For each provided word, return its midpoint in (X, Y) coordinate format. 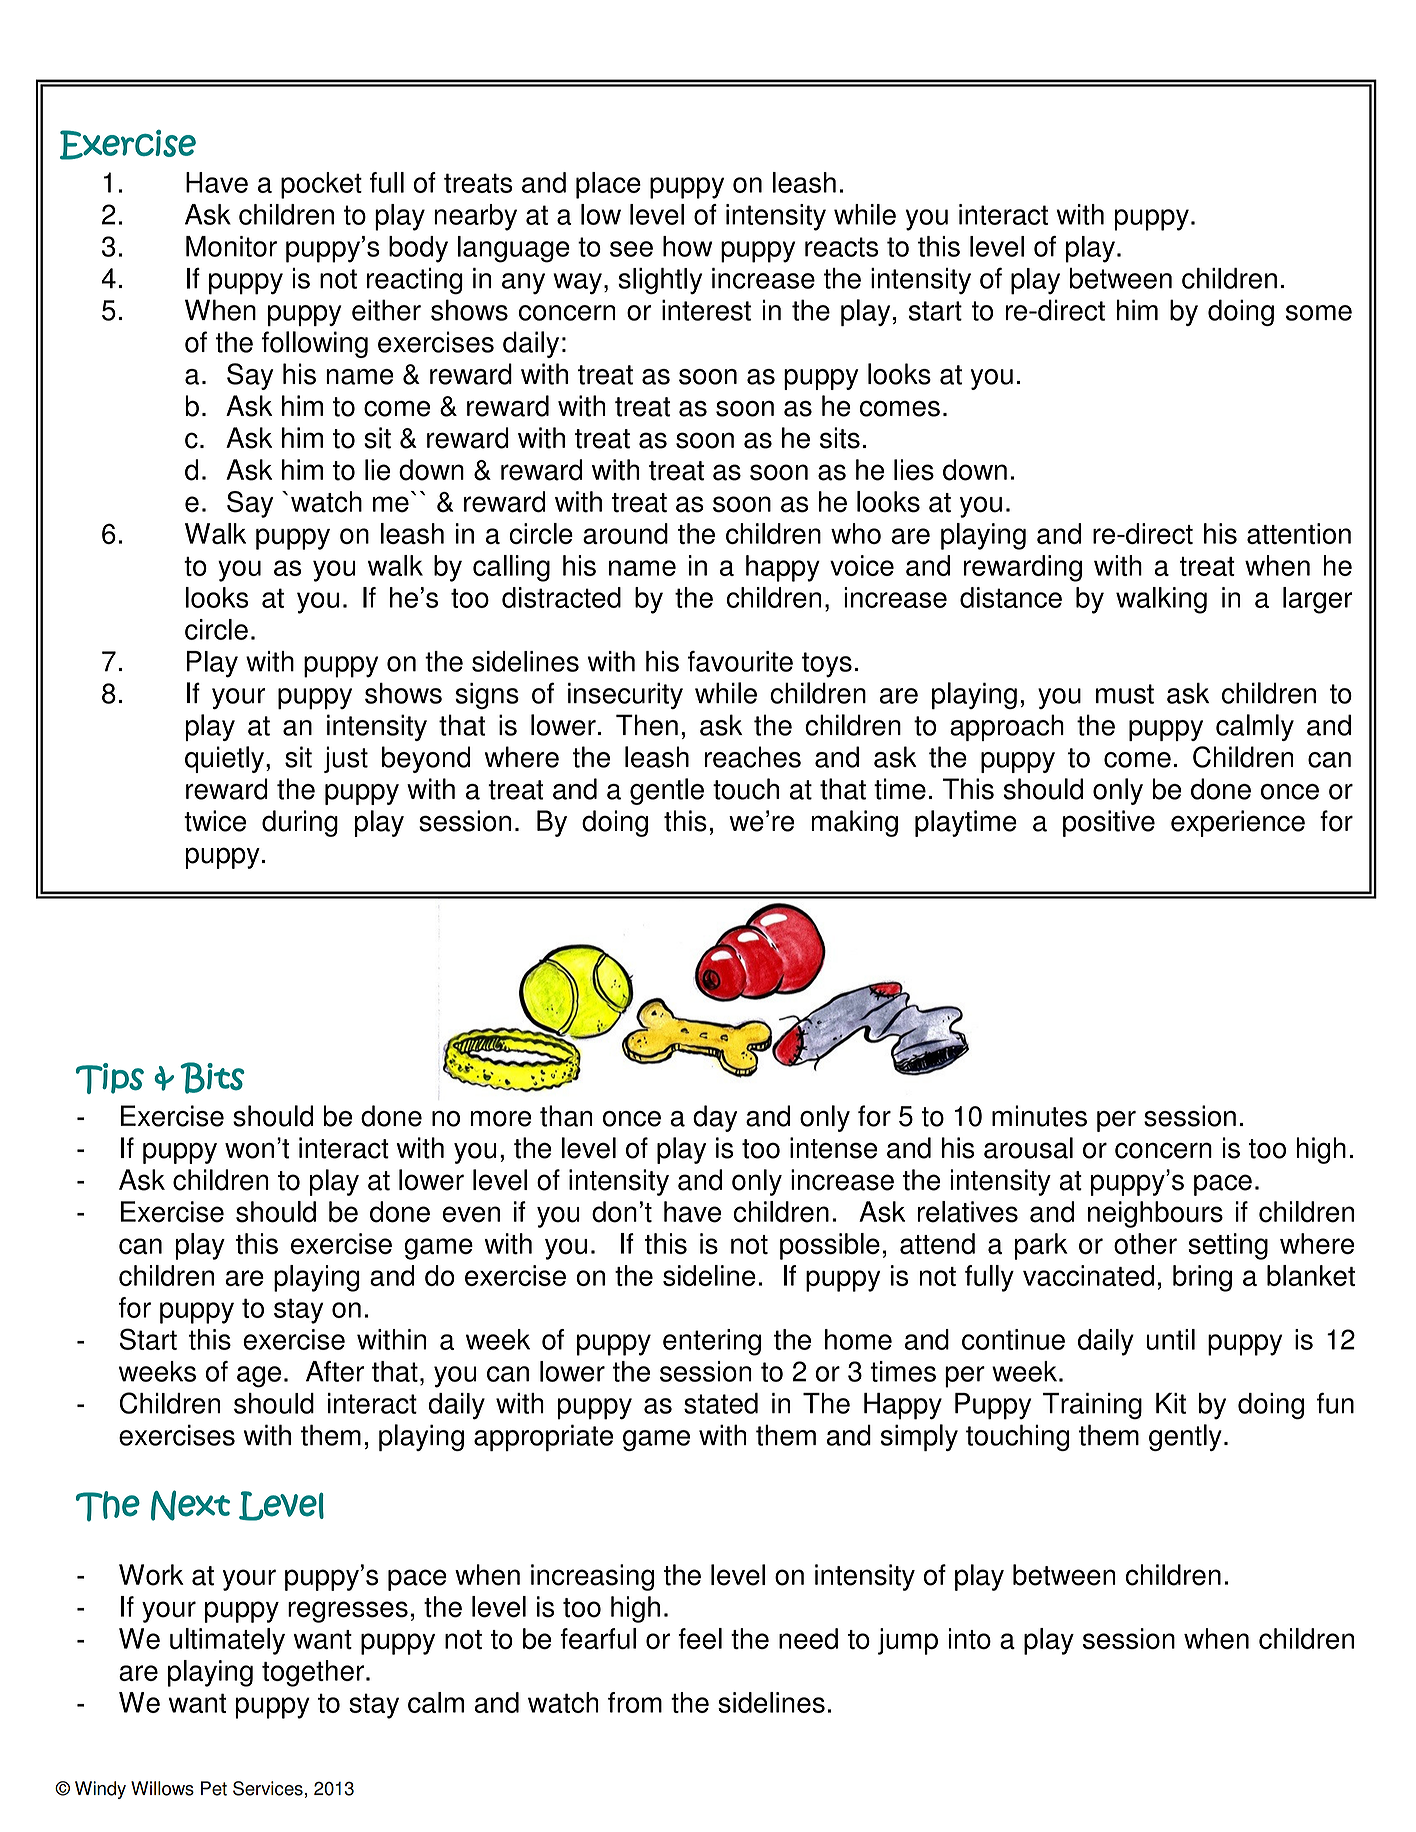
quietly (224, 759)
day (715, 1118)
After (335, 1371)
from (635, 1702)
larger (1318, 600)
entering (712, 1342)
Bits (212, 1078)
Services (268, 1788)
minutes (1039, 1116)
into (970, 1638)
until (1170, 1339)
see (631, 249)
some (1319, 313)
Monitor (231, 246)
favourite (740, 661)
